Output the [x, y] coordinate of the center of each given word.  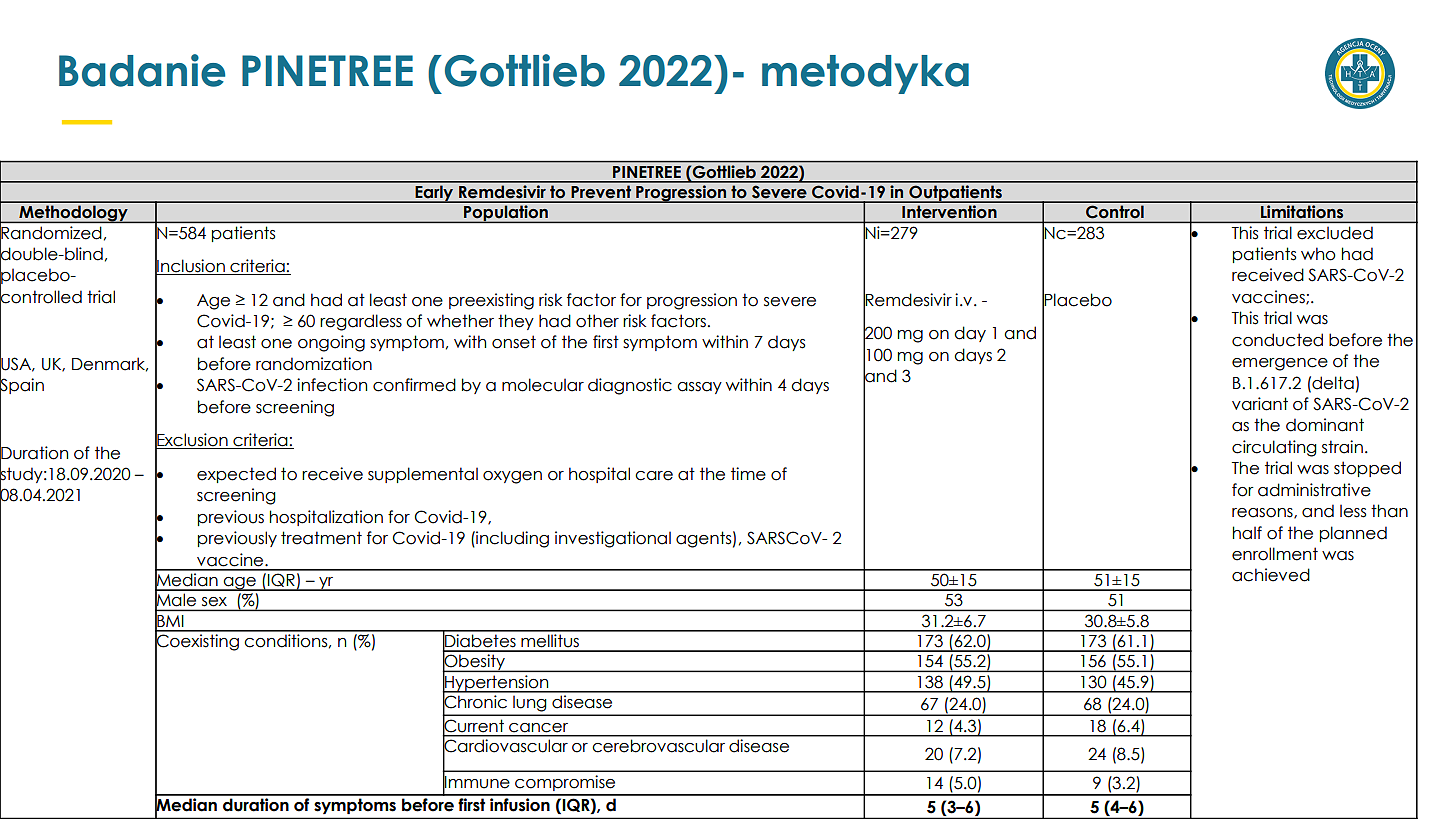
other [597, 321]
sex [214, 601]
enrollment [1275, 554]
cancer [538, 728]
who [1318, 254]
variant [1260, 404]
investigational [613, 539]
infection [332, 385]
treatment [321, 538]
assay [699, 388]
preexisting [491, 301]
